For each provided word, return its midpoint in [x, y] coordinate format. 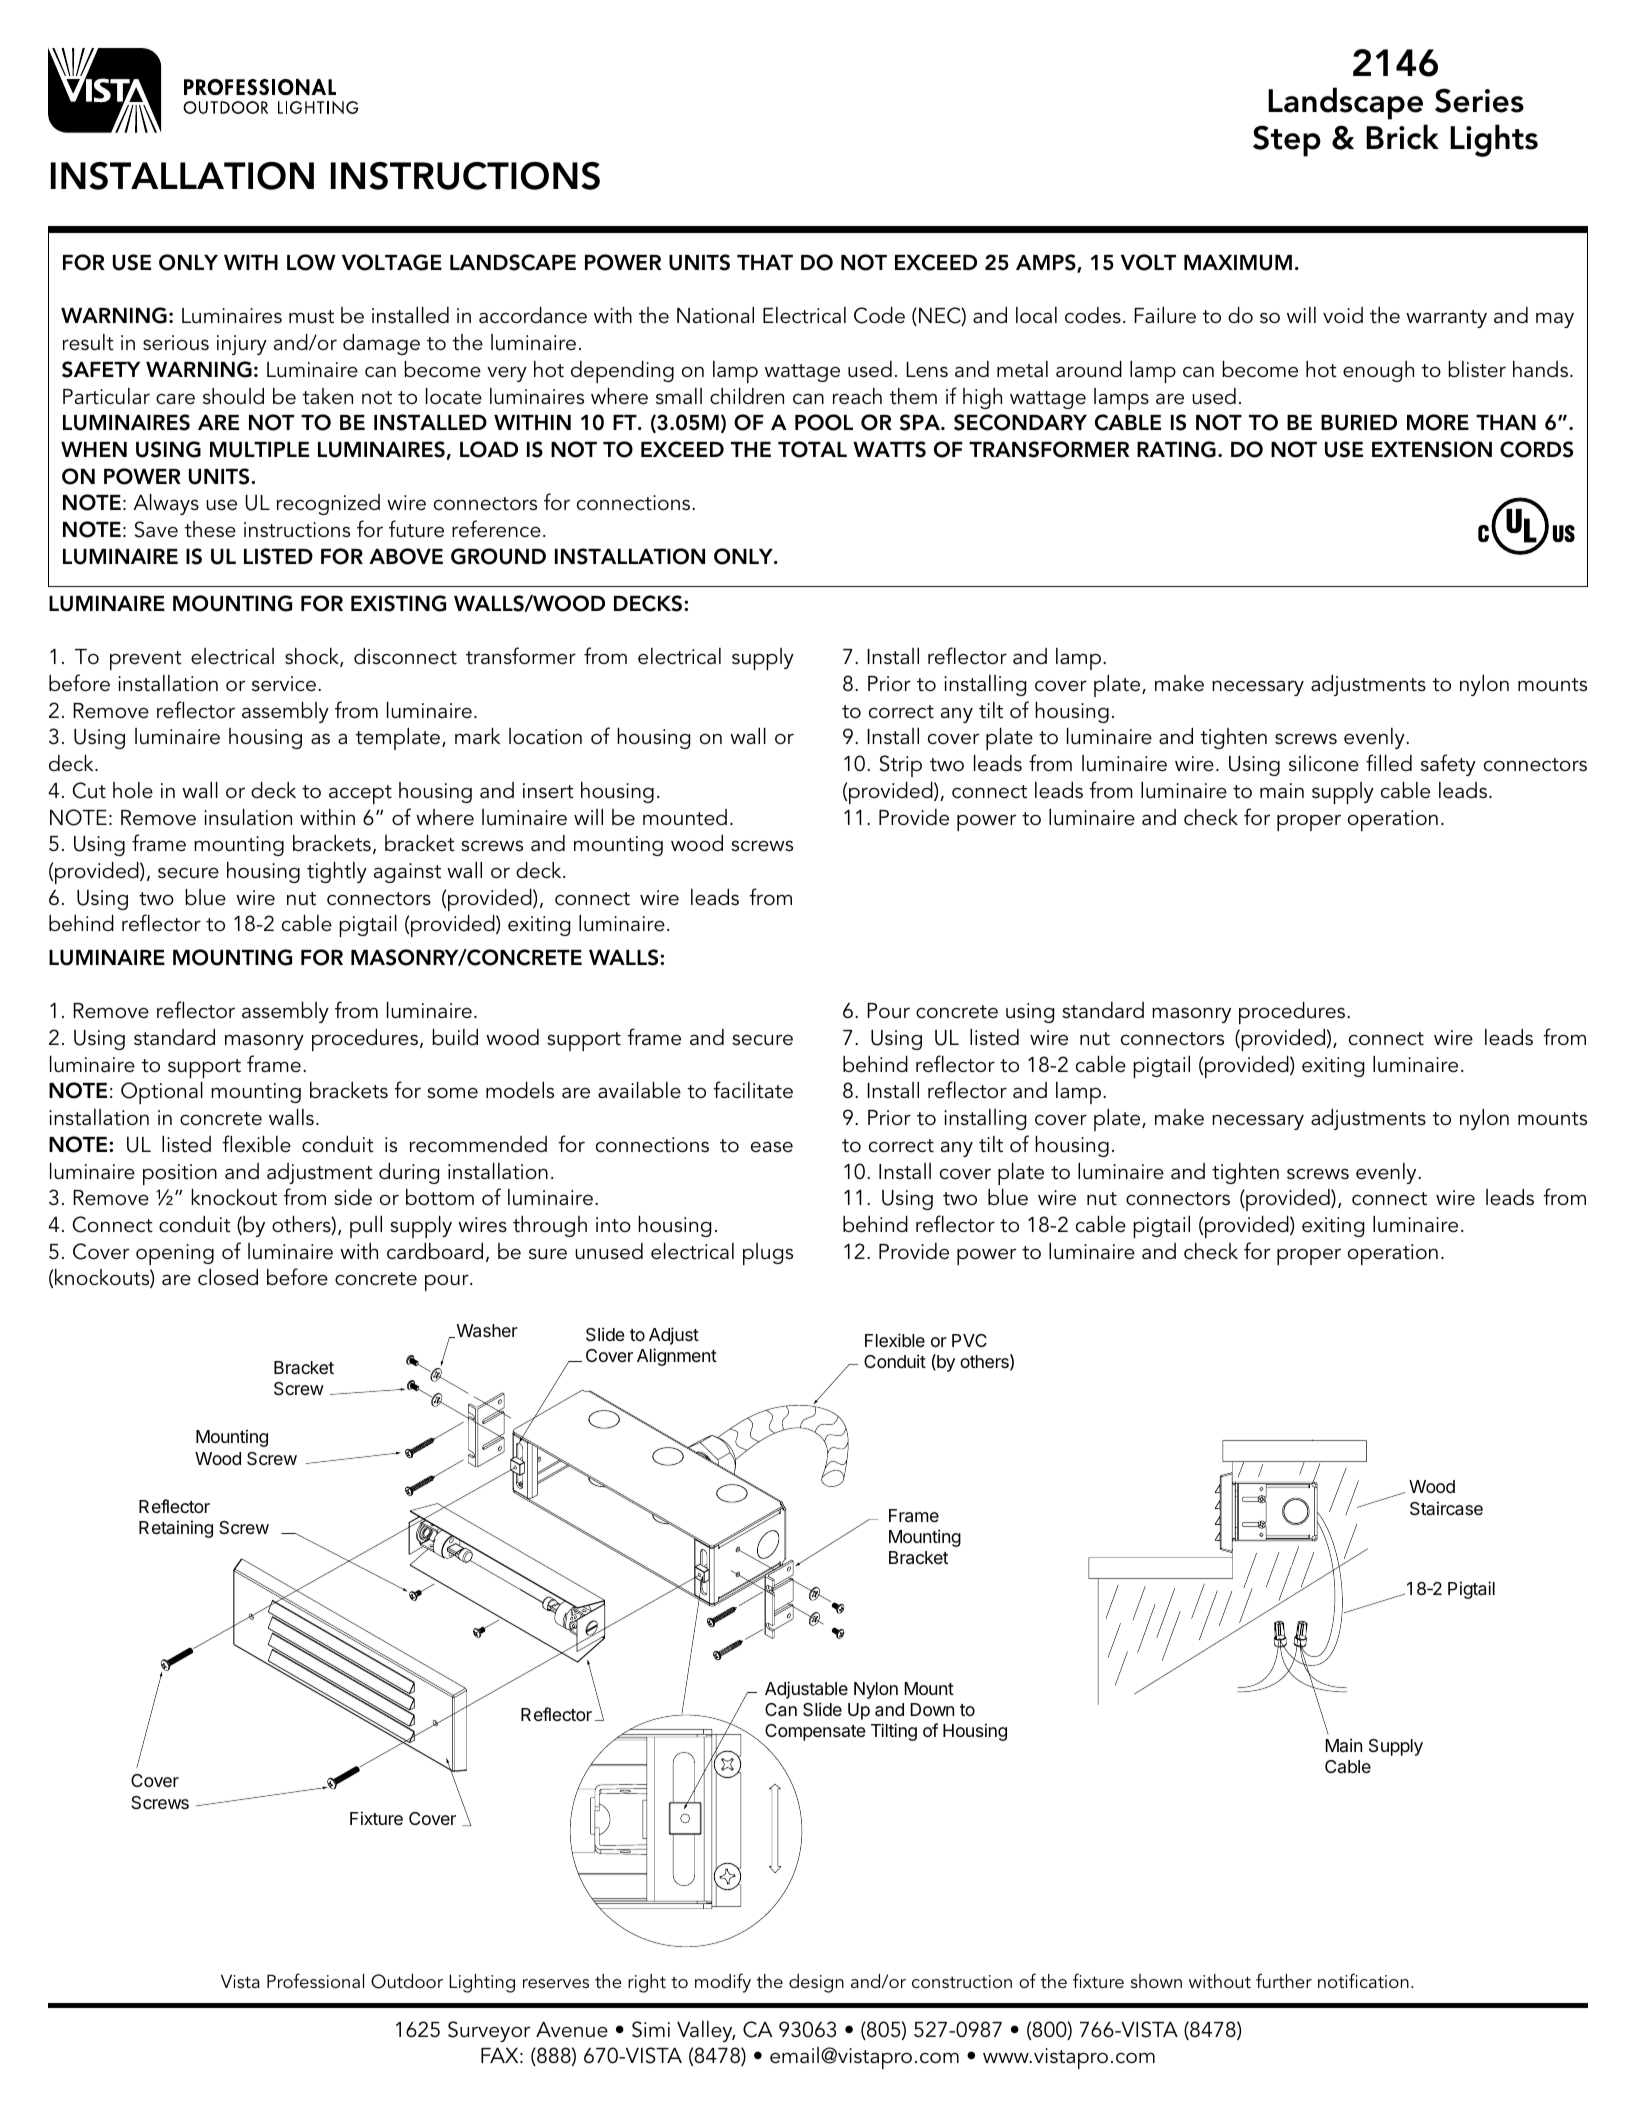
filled [1389, 763]
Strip [901, 766]
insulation [248, 817]
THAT [765, 262]
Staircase [1446, 1508]
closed [228, 1277]
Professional [315, 1981]
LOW [311, 262]
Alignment [677, 1357]
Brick [1402, 137]
